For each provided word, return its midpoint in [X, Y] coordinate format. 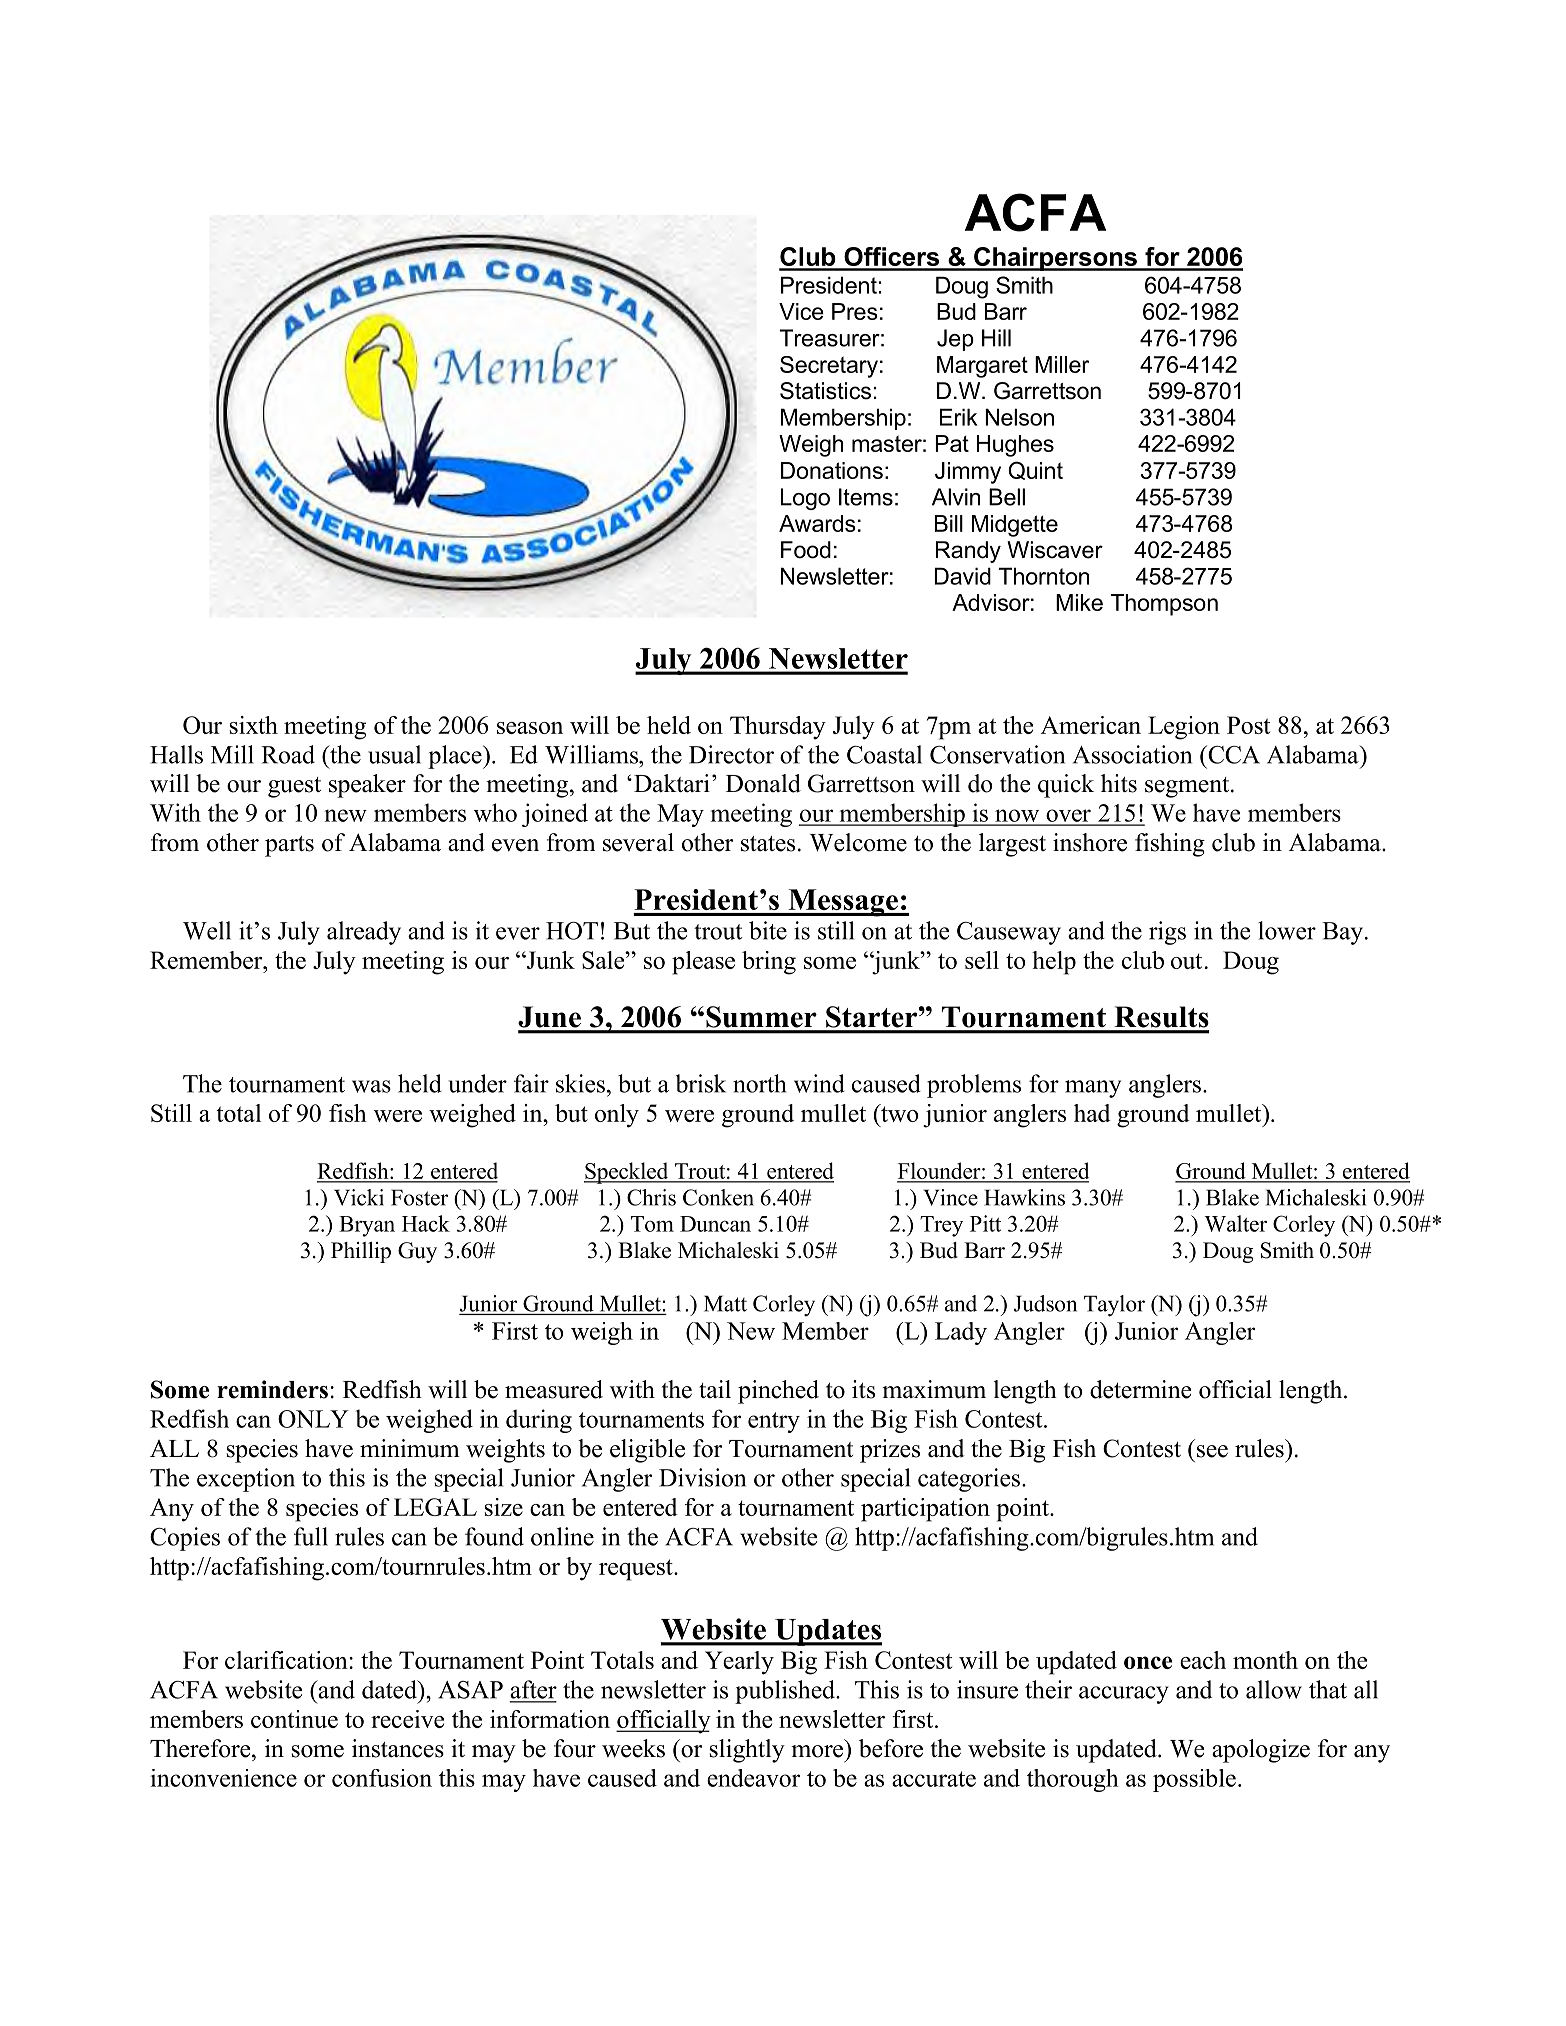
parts [289, 846]
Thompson [1164, 605]
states [768, 844]
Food [806, 550]
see [1212, 1451]
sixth [254, 725]
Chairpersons [1055, 259]
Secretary [829, 367]
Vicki [359, 1197]
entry [774, 1422]
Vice [801, 311]
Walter [1235, 1223]
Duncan [715, 1224]
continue [294, 1719]
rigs [1167, 933]
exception [246, 1480]
